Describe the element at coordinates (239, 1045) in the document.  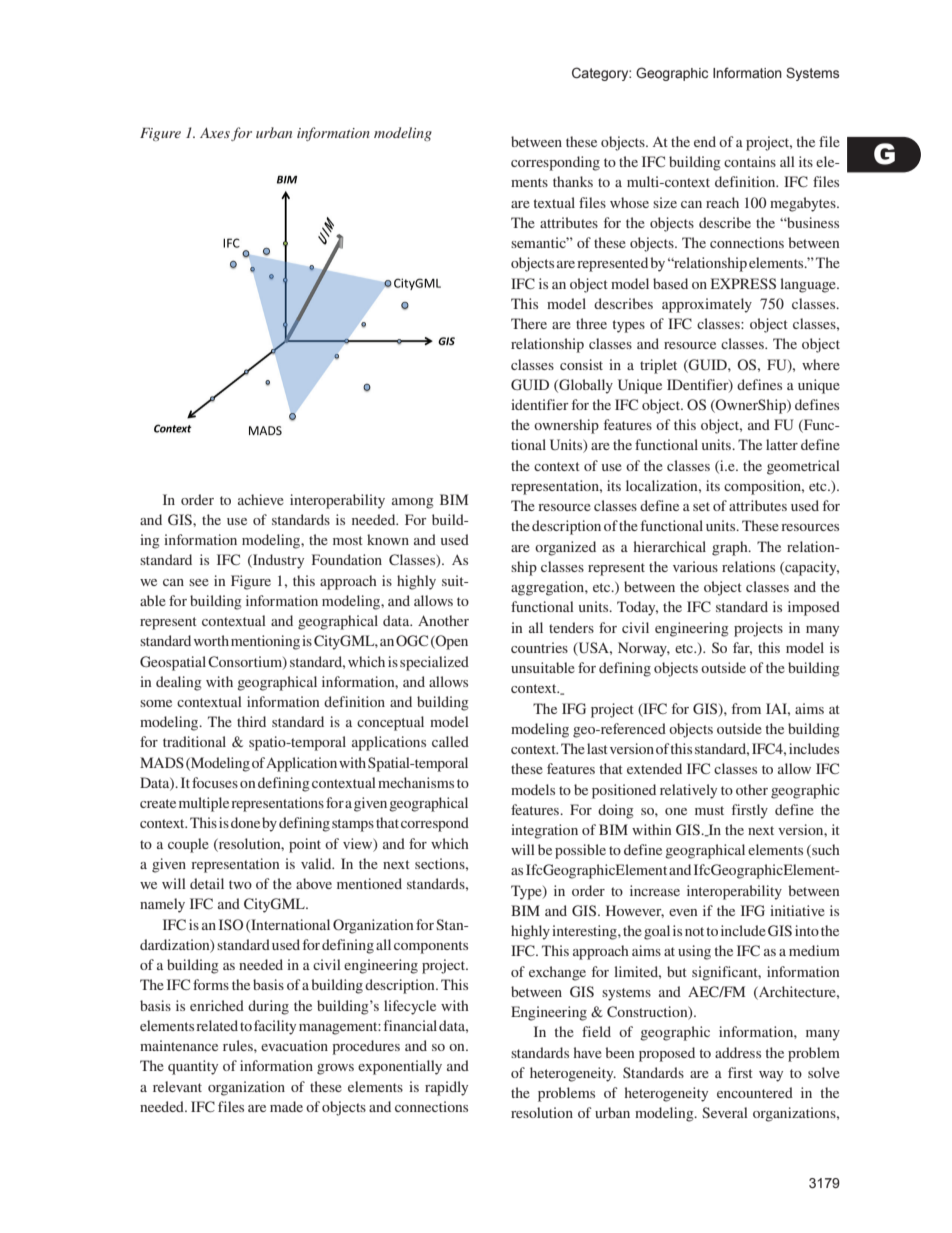
I see `rules` at that location.
